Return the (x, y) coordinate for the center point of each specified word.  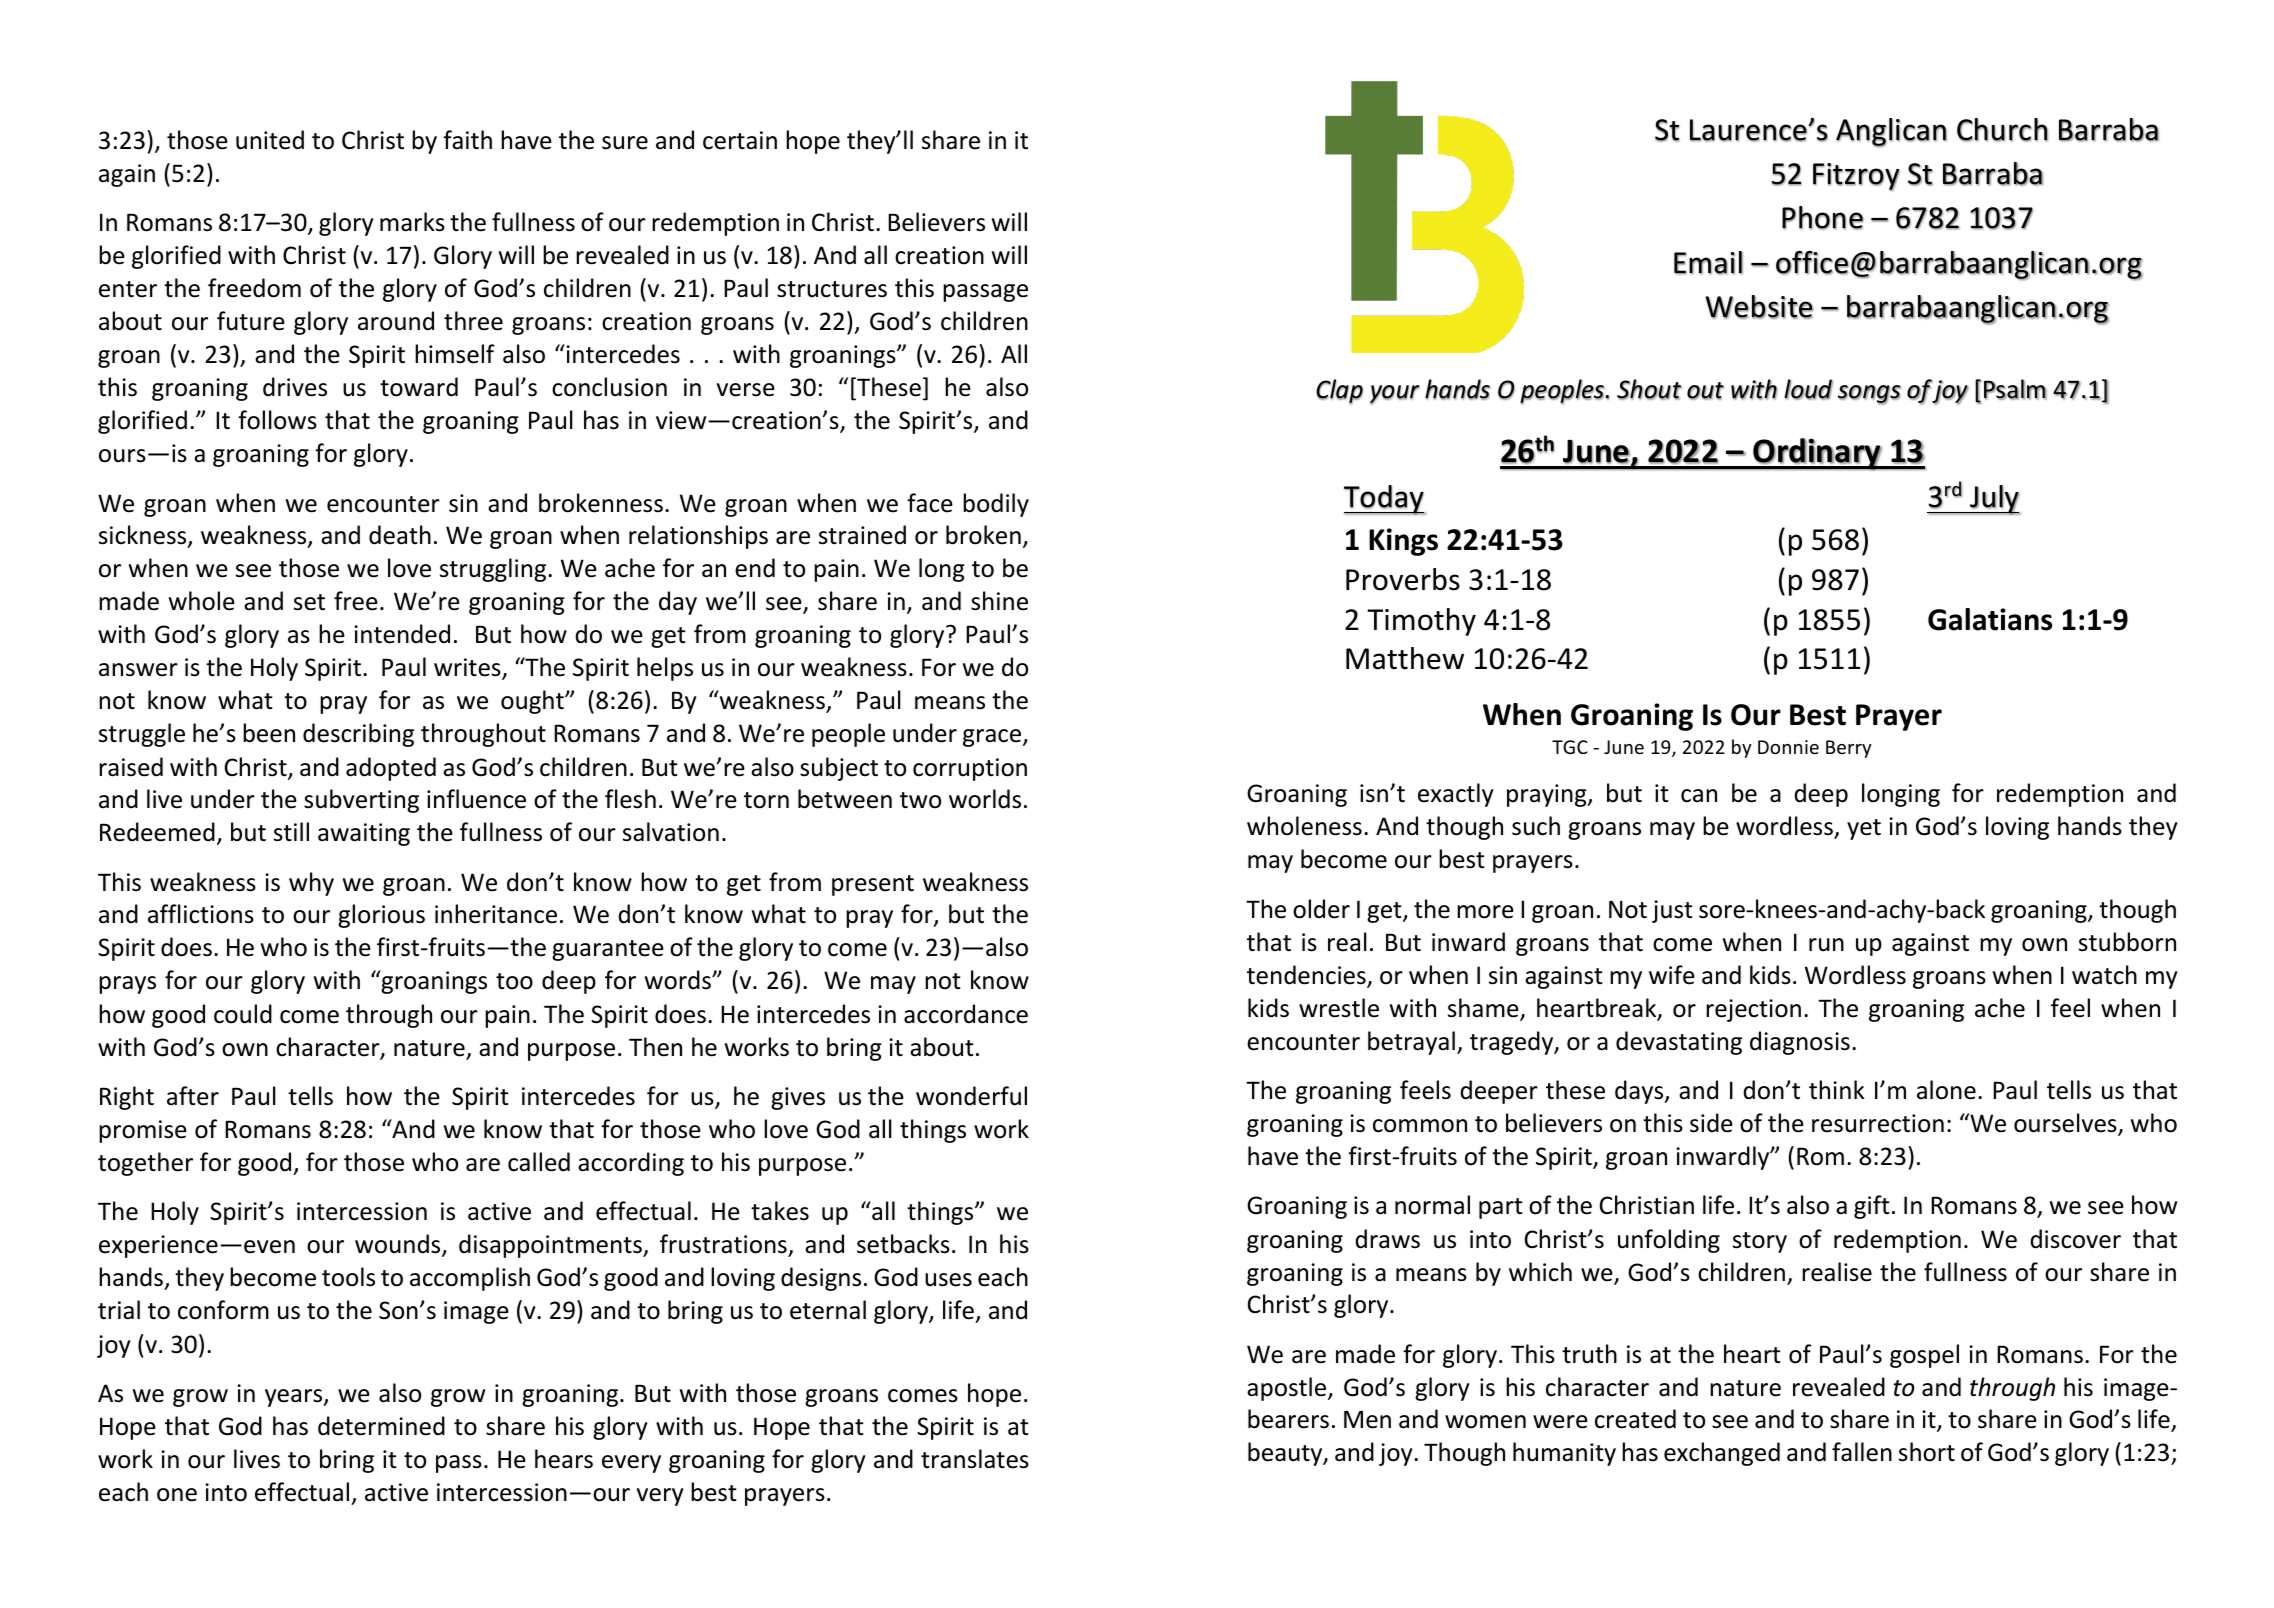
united (270, 140)
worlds (985, 799)
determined (381, 1426)
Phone (1823, 218)
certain (740, 140)
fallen (1862, 1452)
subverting (361, 801)
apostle (1288, 1389)
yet (1864, 829)
